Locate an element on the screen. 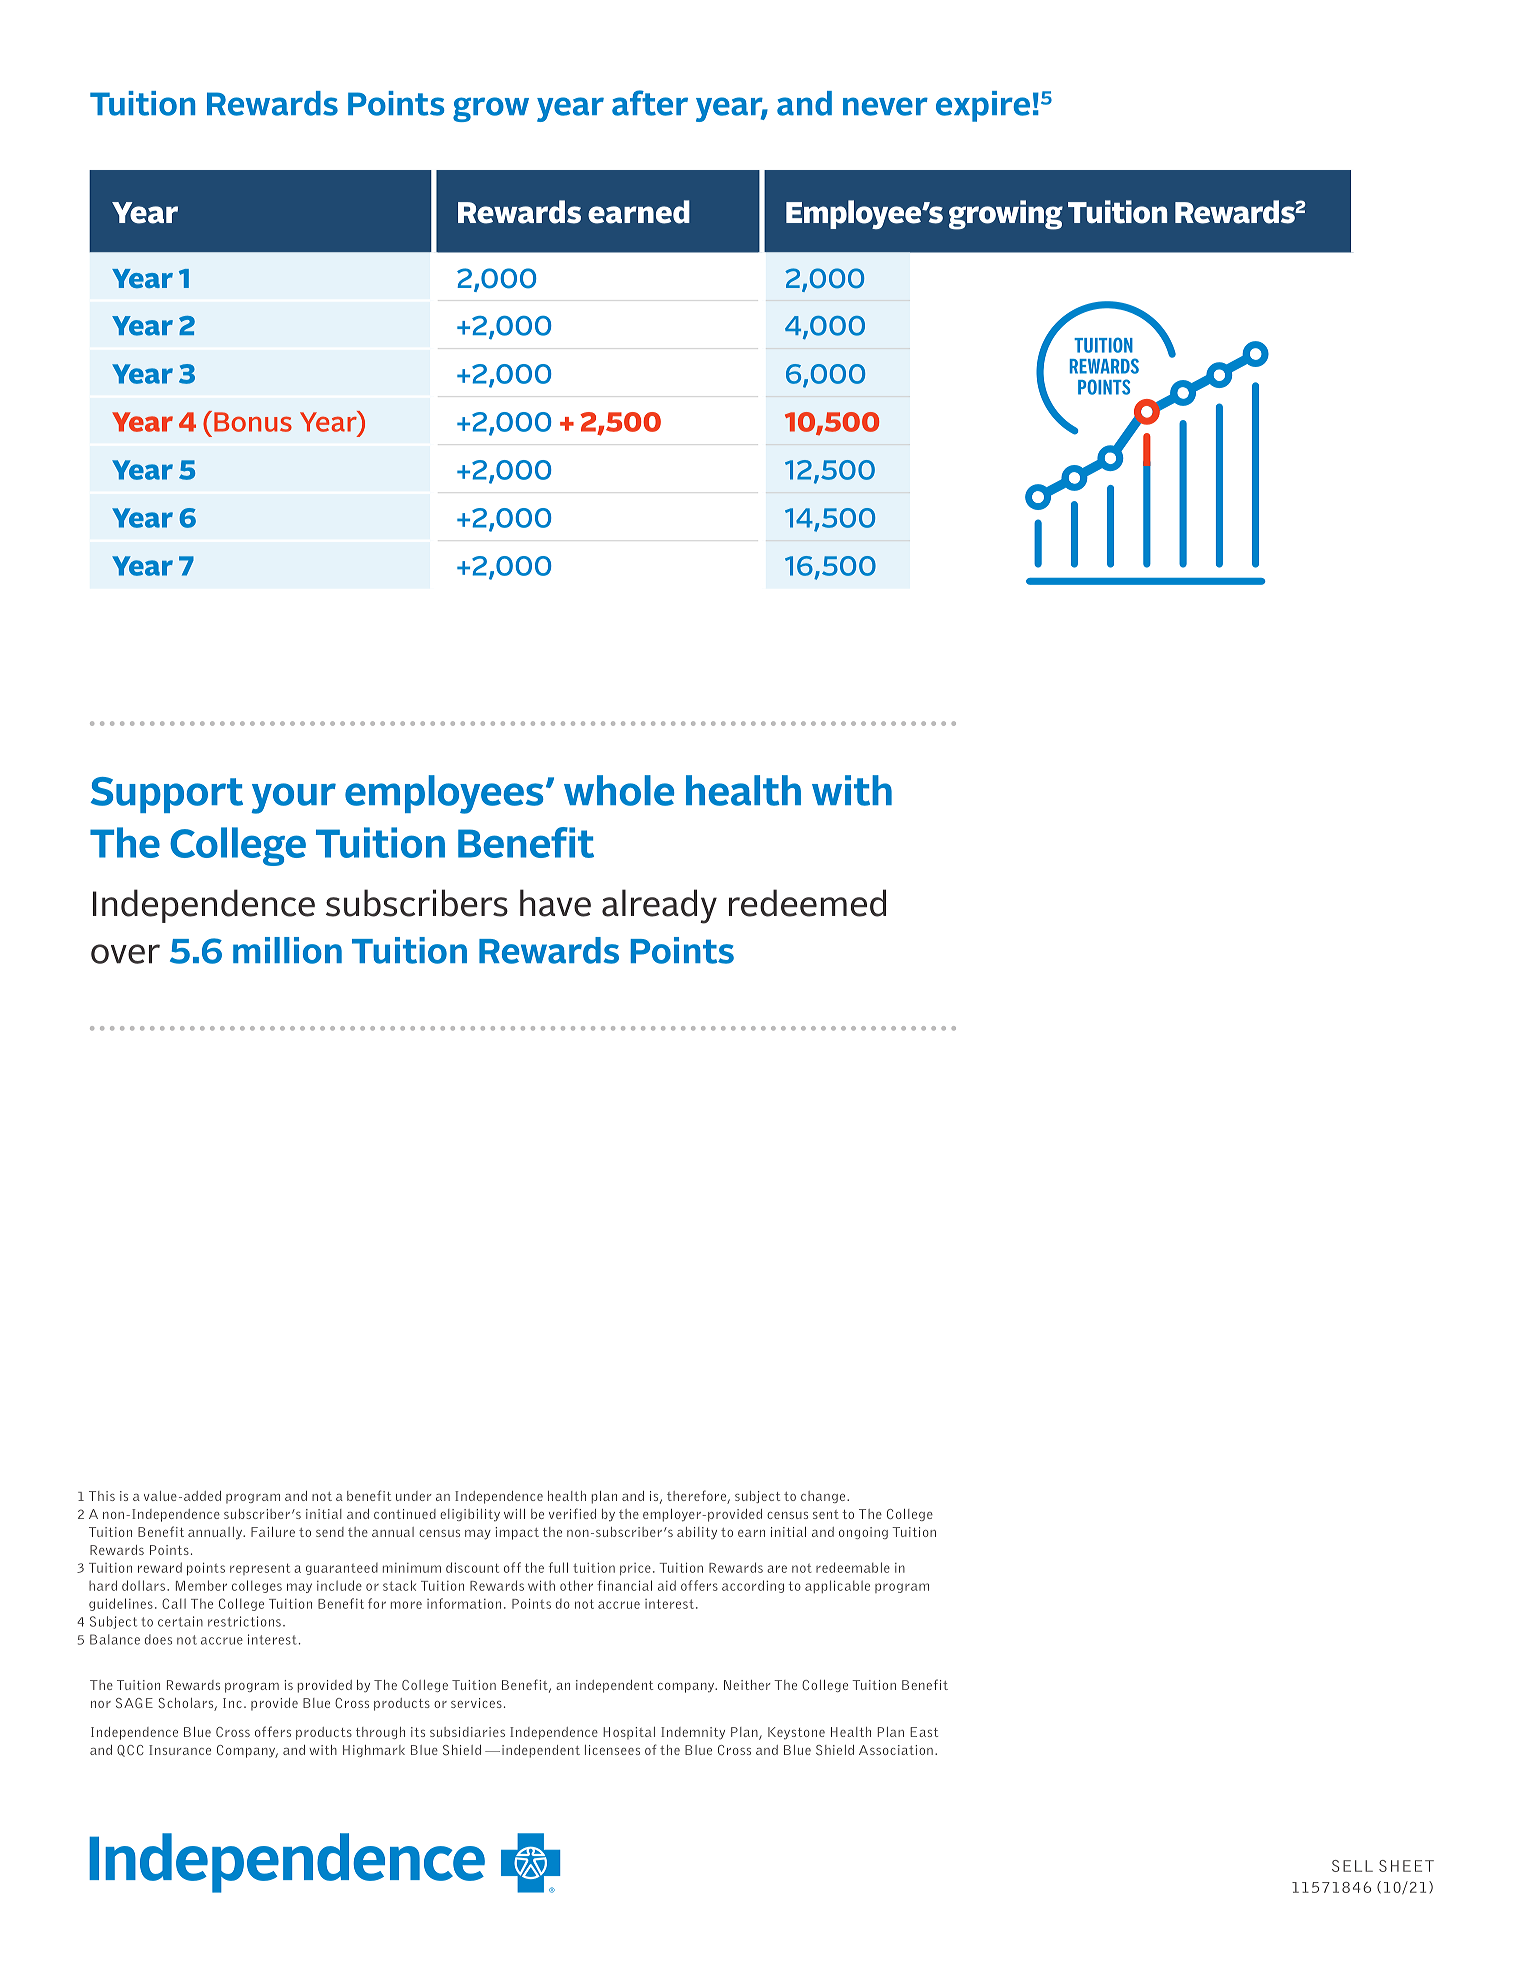 This screenshot has height=1972, width=1524. SELL is located at coordinates (1352, 1866).
